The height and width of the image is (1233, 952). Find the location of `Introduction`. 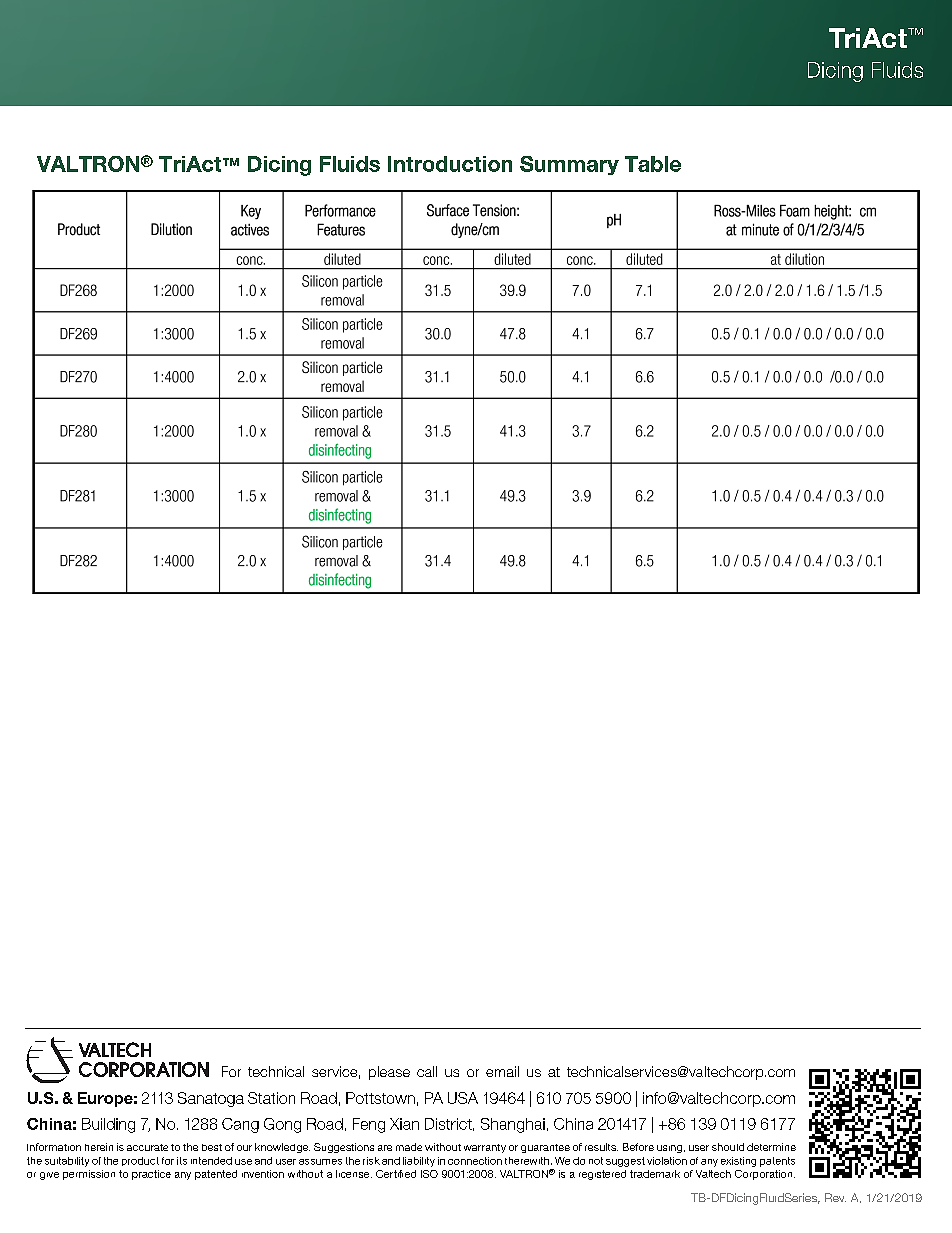

Introduction is located at coordinates (450, 164).
